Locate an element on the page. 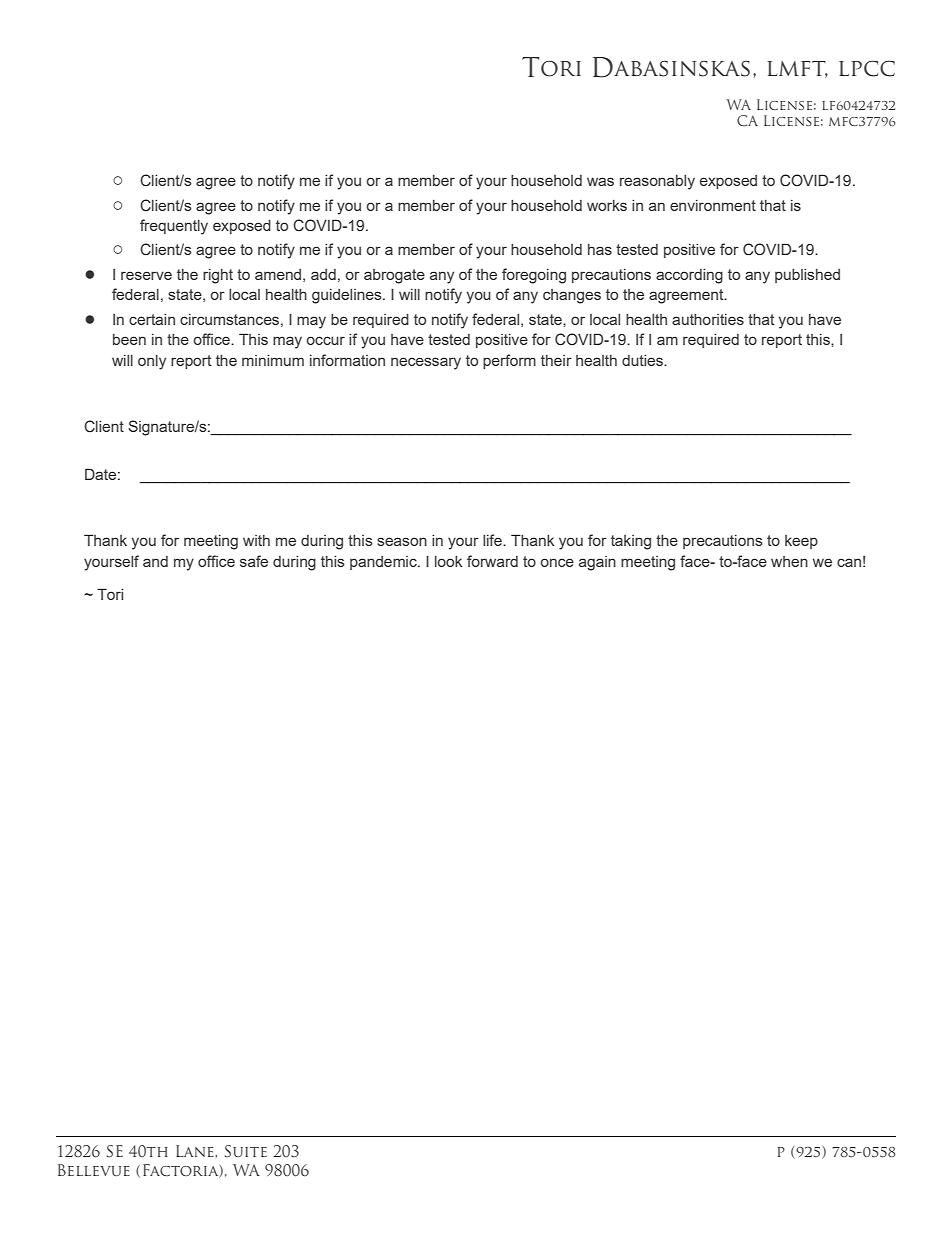  frequently is located at coordinates (174, 227).
